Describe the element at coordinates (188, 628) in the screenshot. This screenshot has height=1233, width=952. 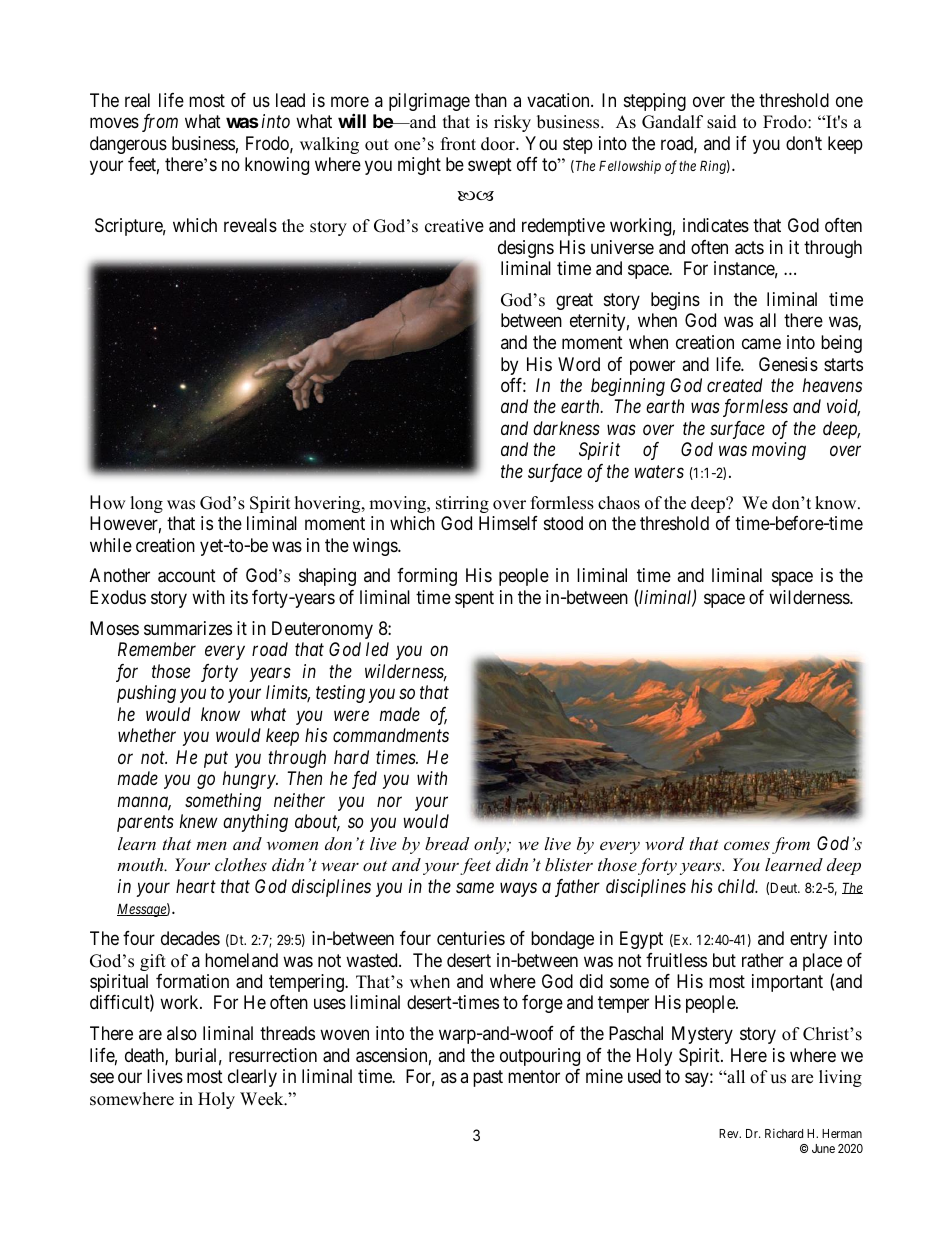
I see `summarizes` at that location.
